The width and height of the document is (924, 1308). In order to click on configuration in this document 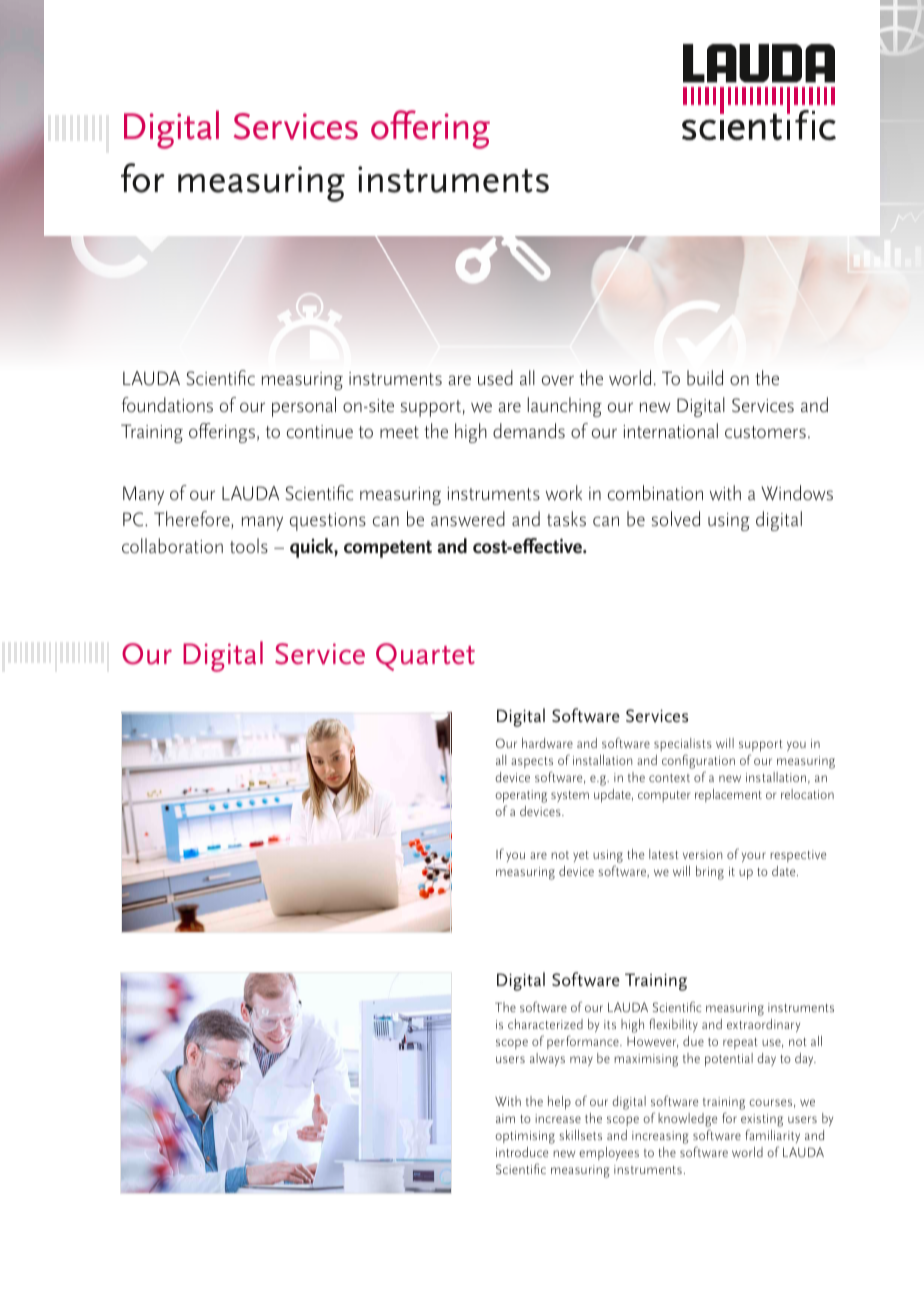, I will do `click(698, 761)`.
